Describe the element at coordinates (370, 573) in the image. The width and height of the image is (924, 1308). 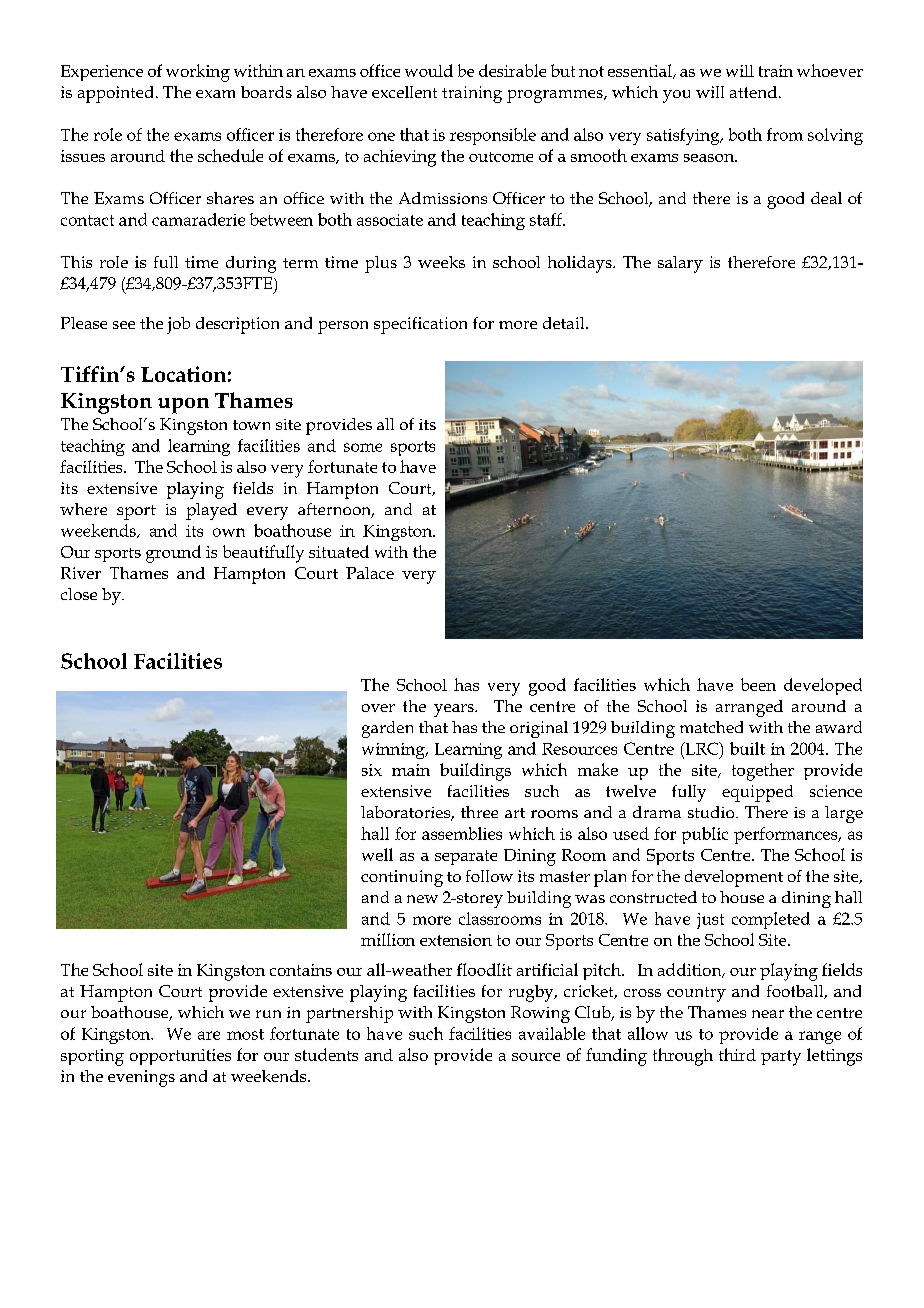
I see `Palace` at that location.
